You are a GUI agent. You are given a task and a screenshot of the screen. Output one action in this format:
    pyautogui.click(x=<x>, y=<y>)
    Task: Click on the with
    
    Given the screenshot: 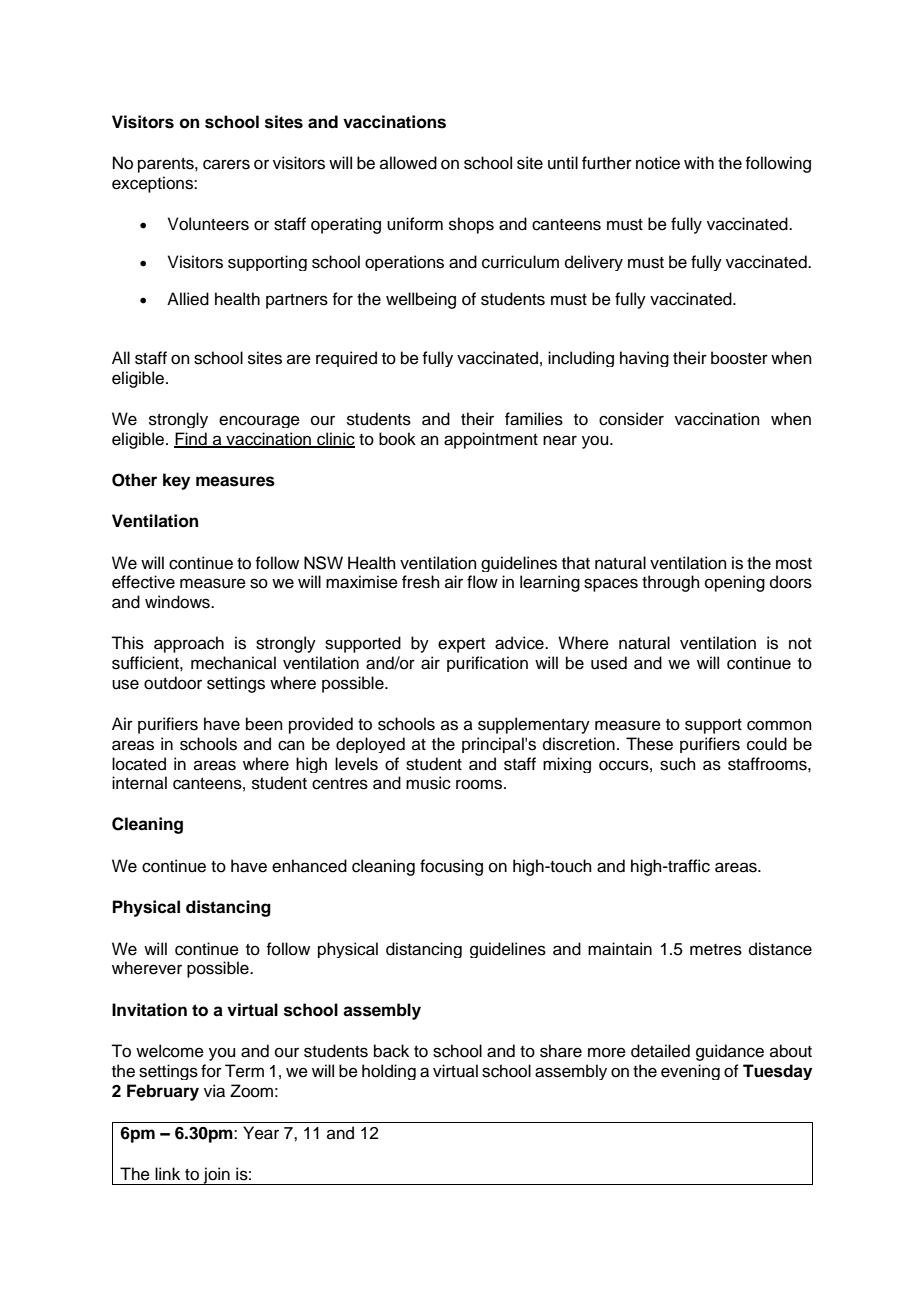 What is the action you would take?
    pyautogui.click(x=699, y=162)
